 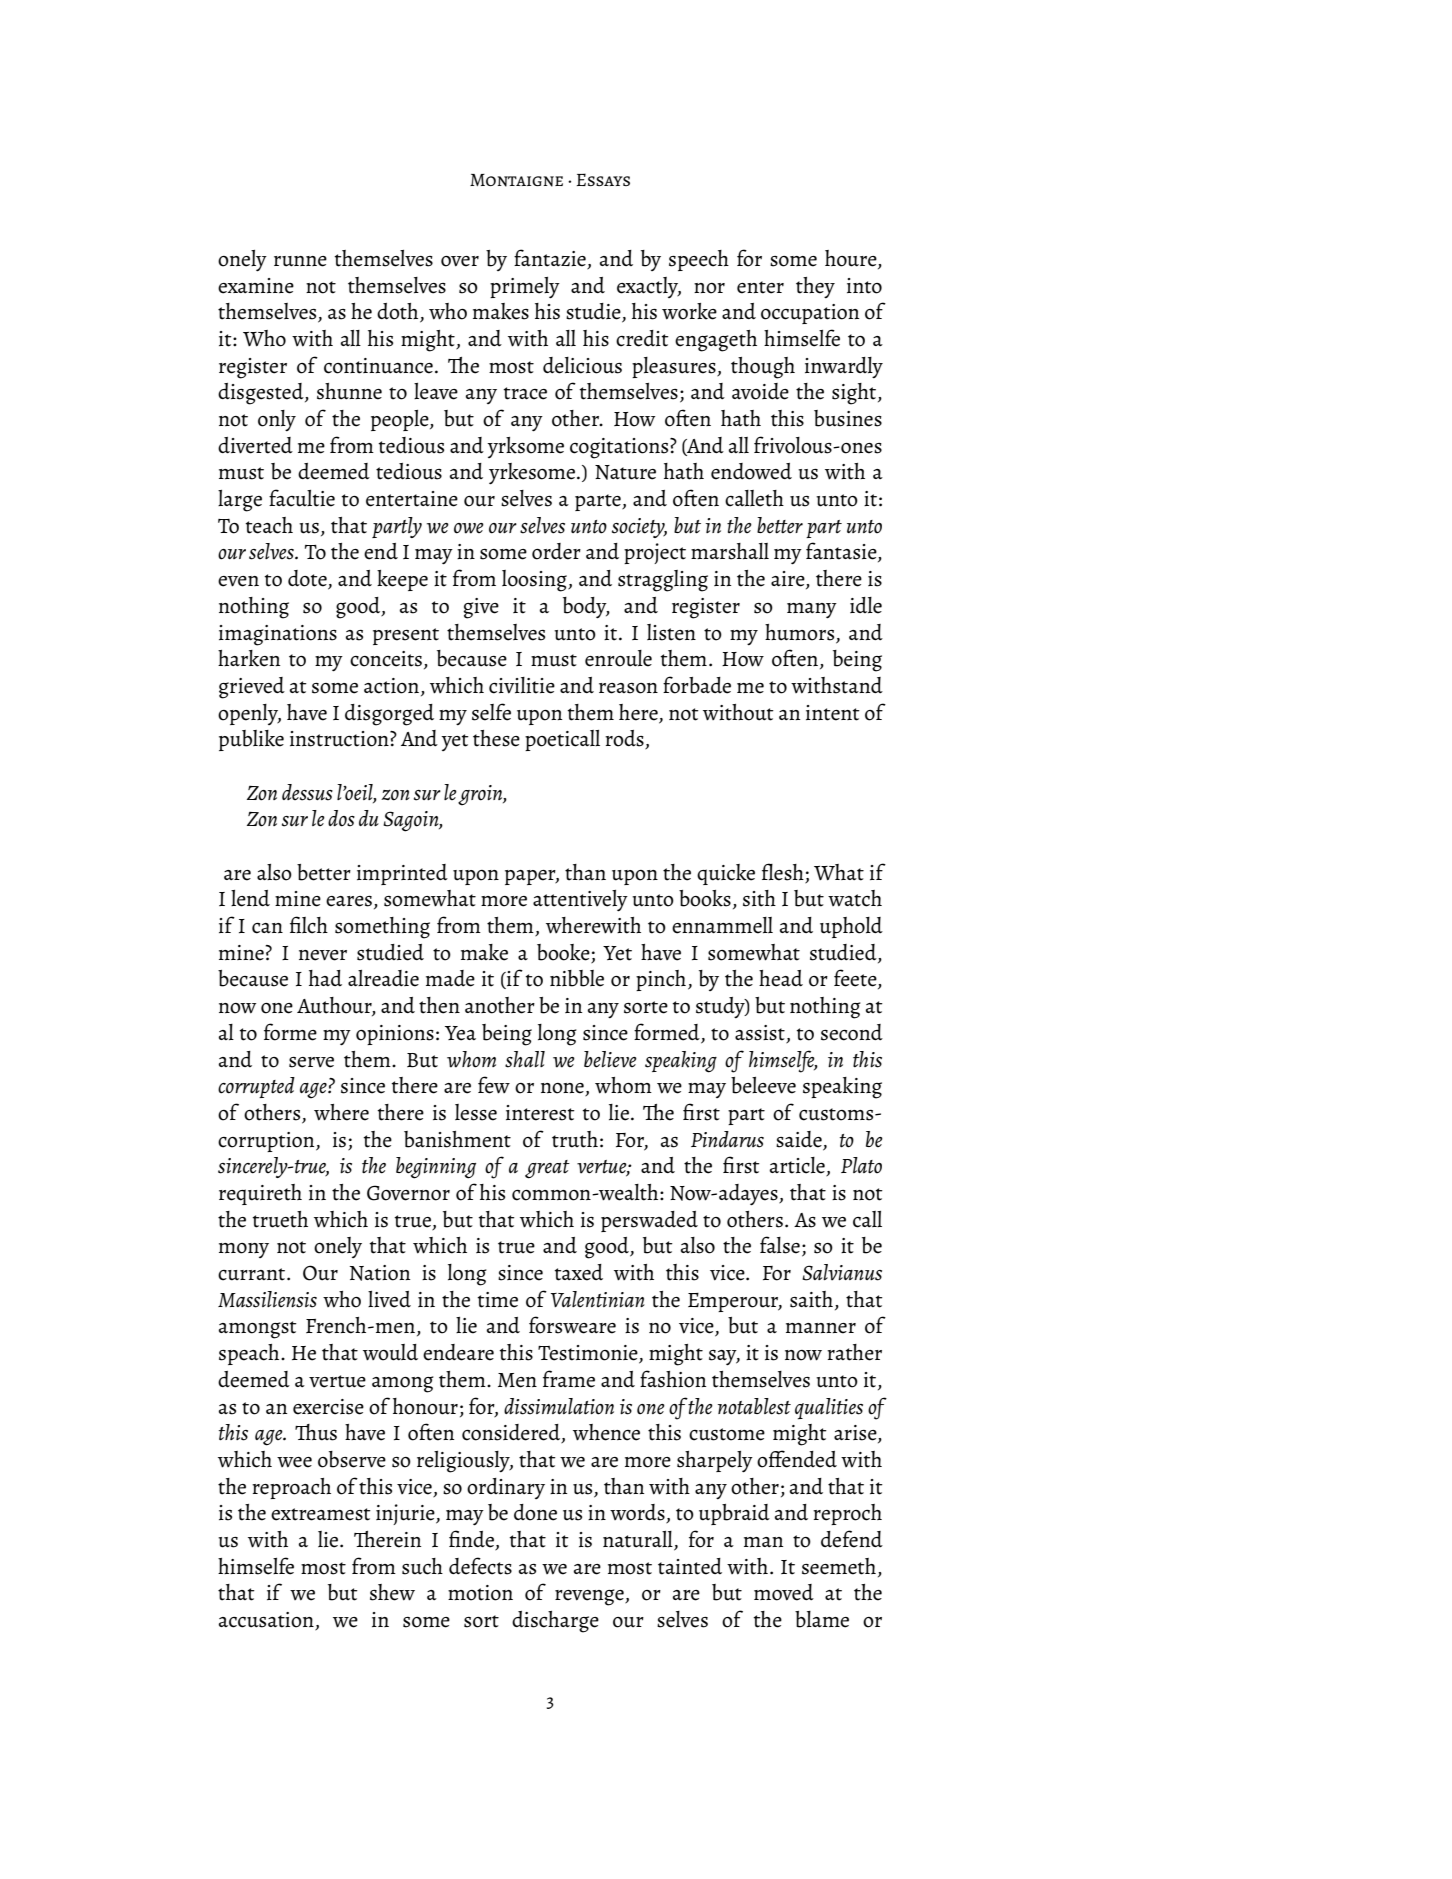 I want to click on doth, so click(x=399, y=312).
